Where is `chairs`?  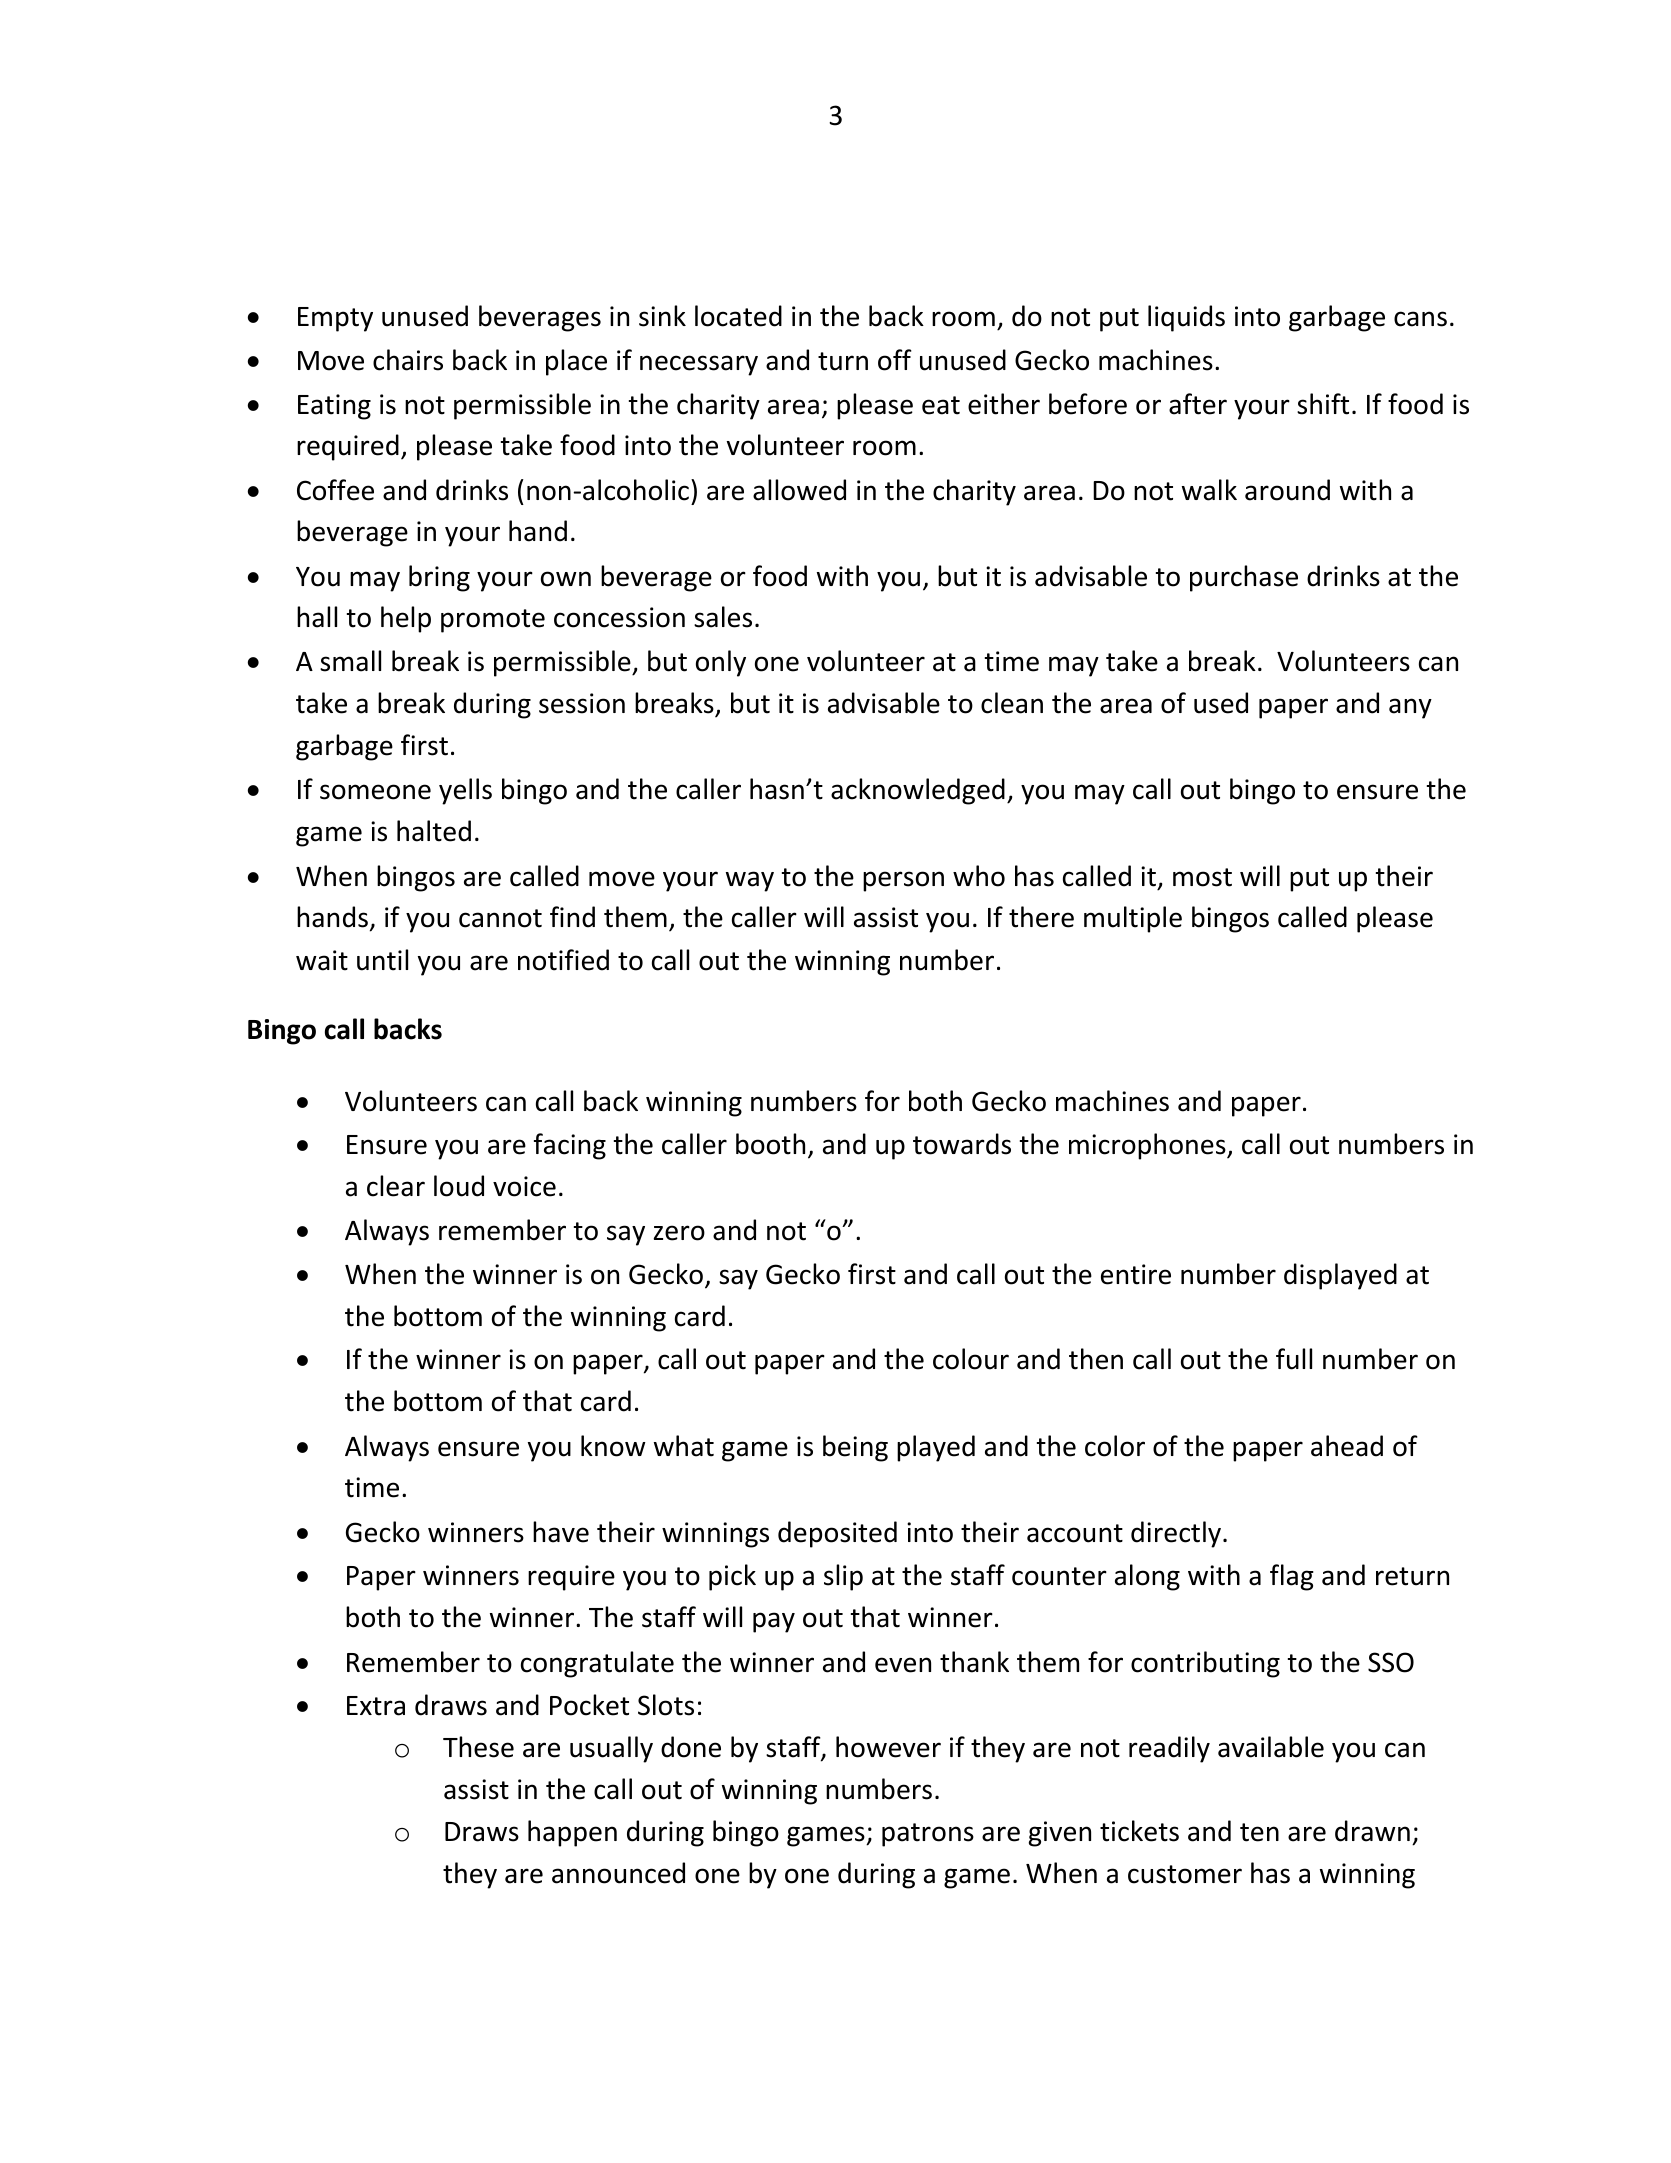 chairs is located at coordinates (408, 360).
